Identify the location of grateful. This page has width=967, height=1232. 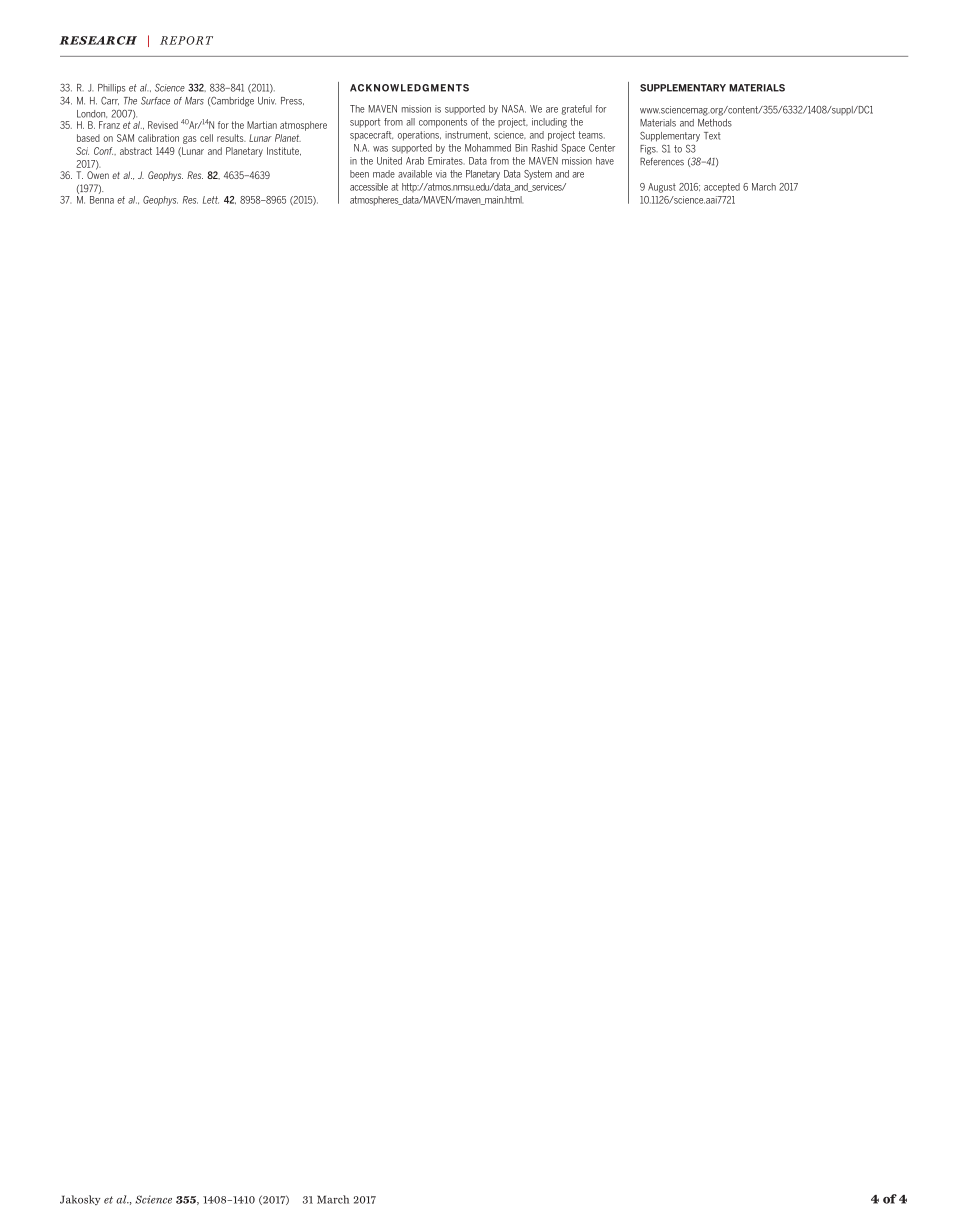
(576, 110).
